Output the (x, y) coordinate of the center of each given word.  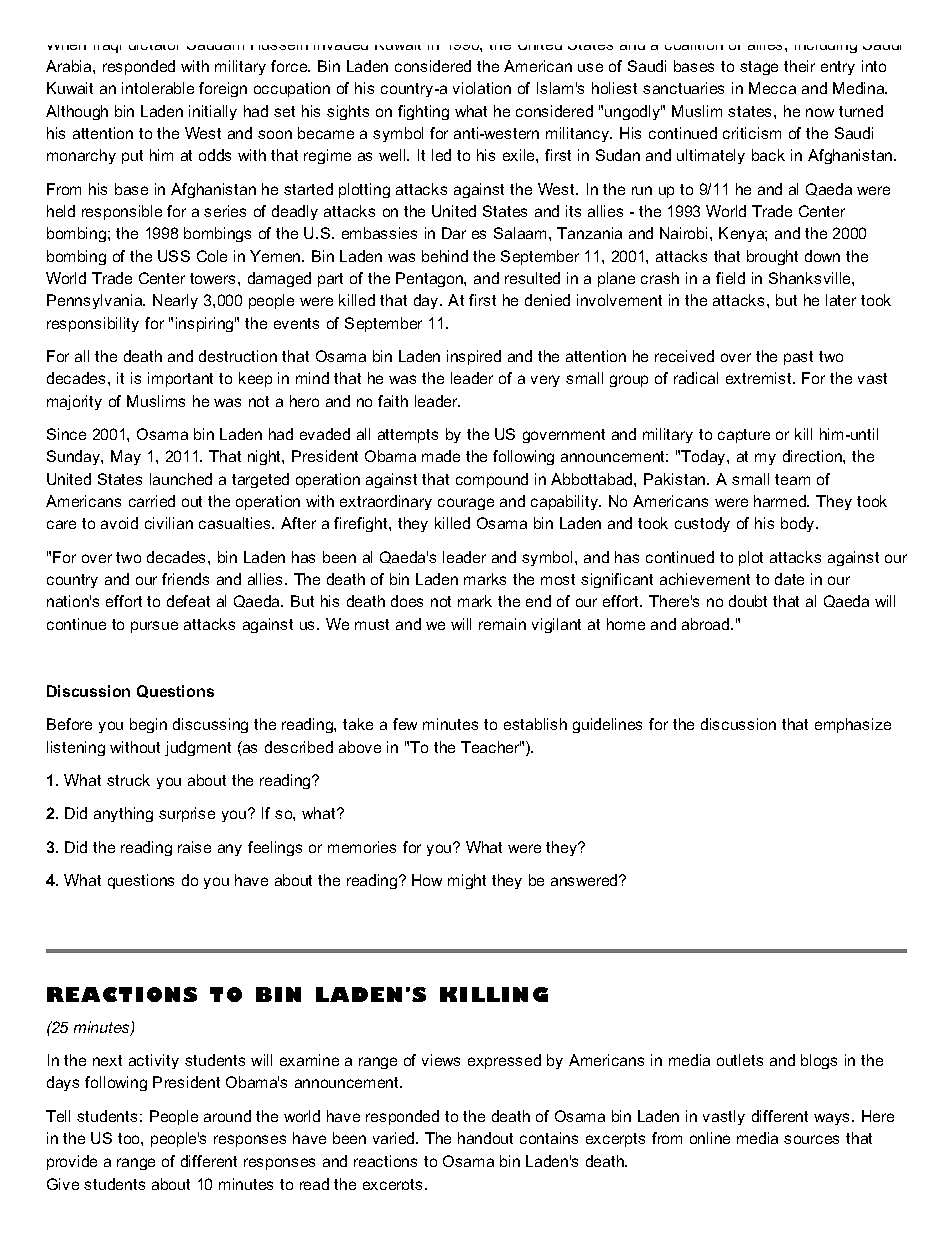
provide (72, 1162)
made (441, 456)
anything (123, 814)
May (126, 457)
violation (482, 88)
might (467, 881)
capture (744, 436)
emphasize (853, 725)
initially (213, 112)
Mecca (772, 88)
